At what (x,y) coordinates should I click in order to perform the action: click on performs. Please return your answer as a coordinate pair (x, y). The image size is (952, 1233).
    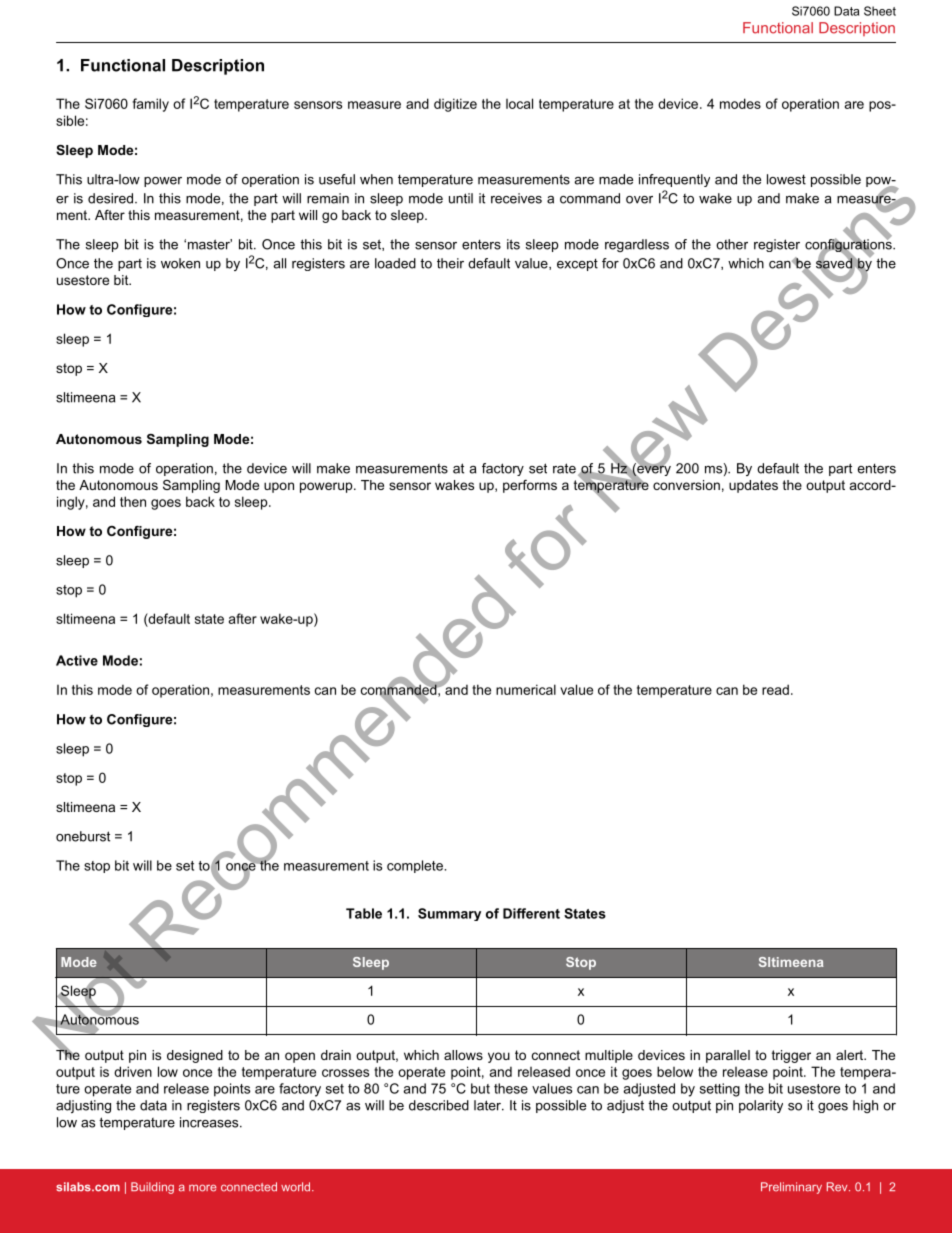
    Looking at the image, I should click on (530, 486).
